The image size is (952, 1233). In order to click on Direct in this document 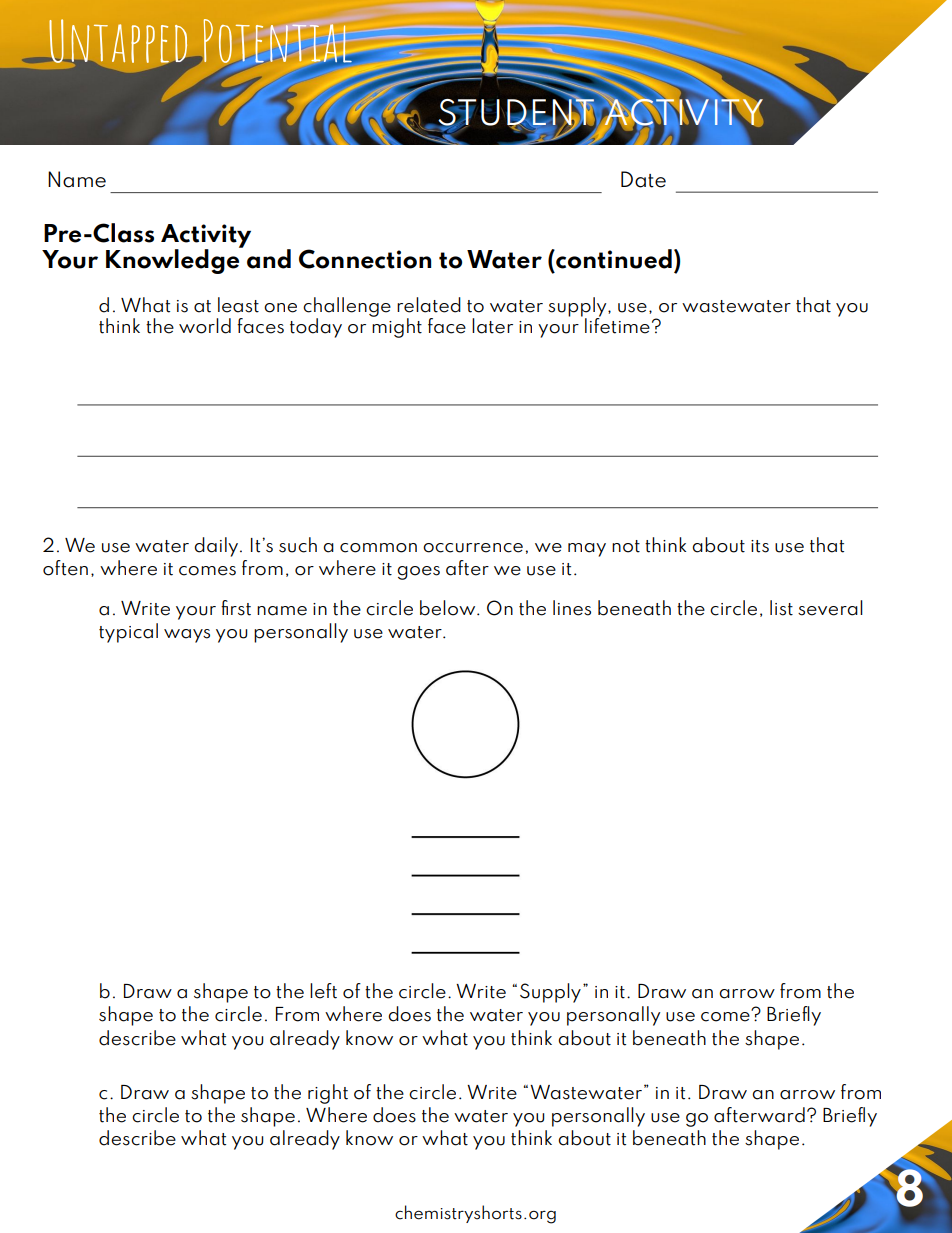, I will do `click(100, 42)`.
